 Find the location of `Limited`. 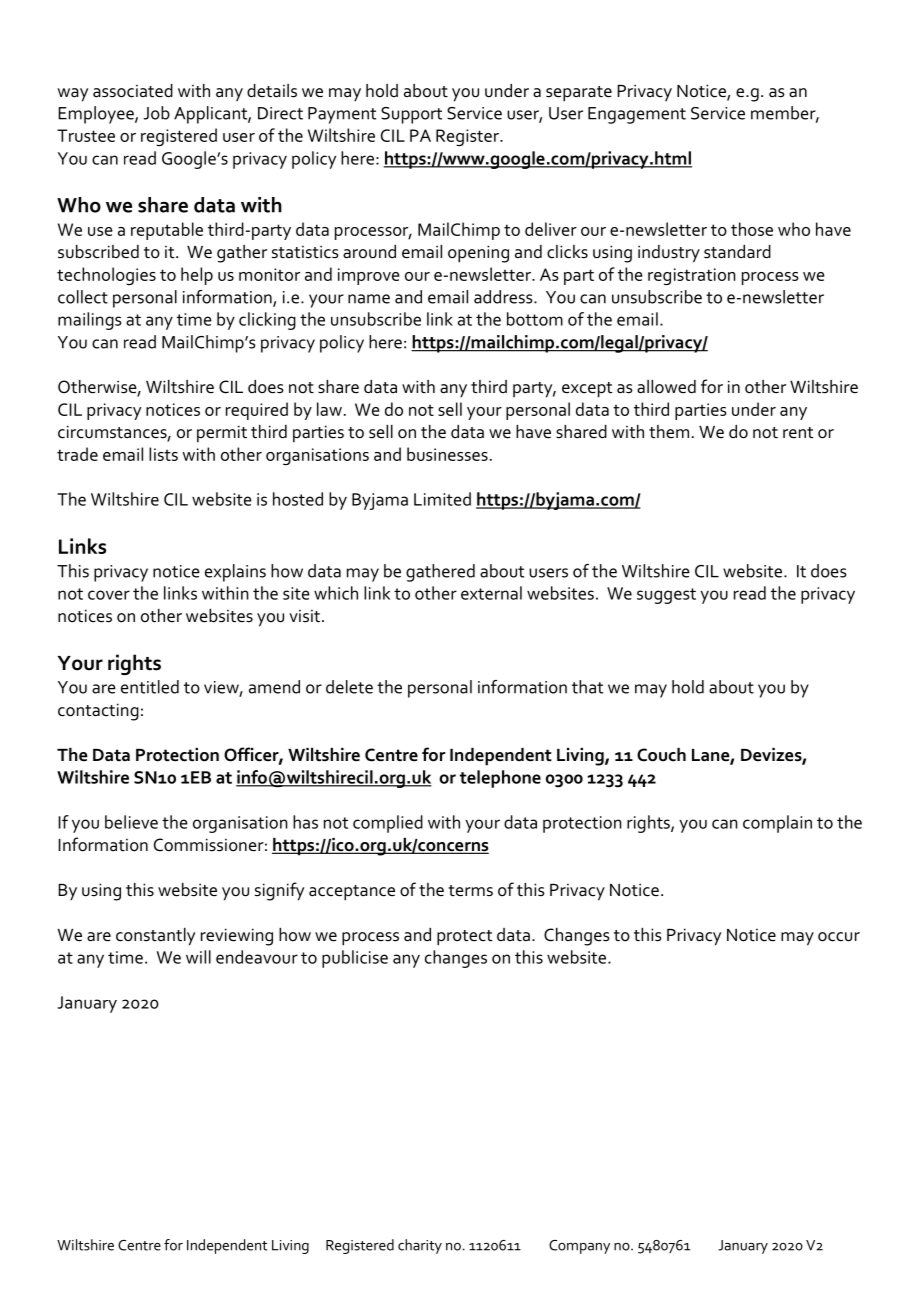

Limited is located at coordinates (442, 499).
